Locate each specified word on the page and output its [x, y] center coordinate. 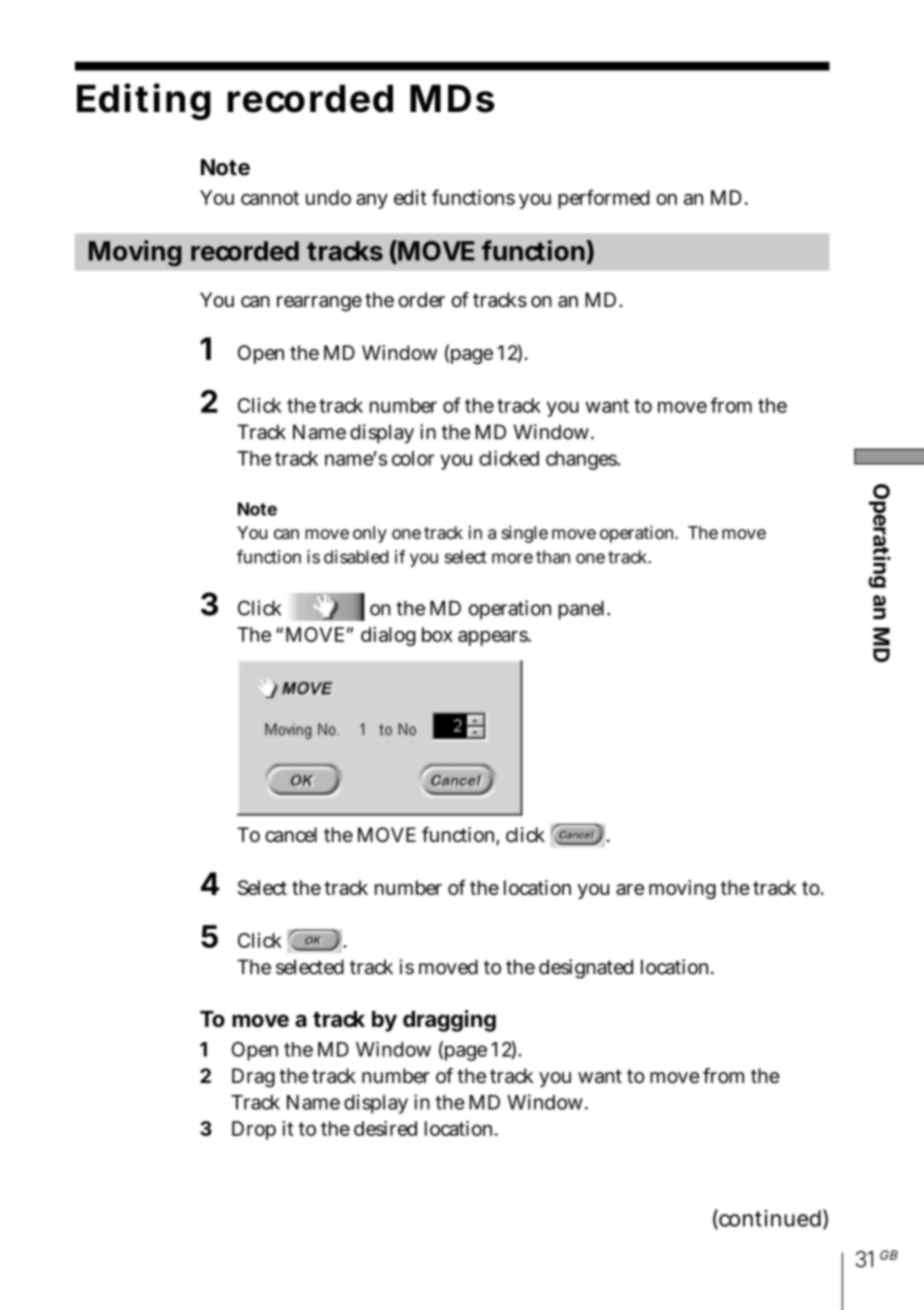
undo [328, 197]
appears [493, 638]
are [630, 889]
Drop [254, 1130]
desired [385, 1128]
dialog [388, 636]
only [370, 534]
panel [583, 610]
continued [769, 1219]
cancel [291, 835]
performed [604, 199]
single [525, 534]
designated [586, 969]
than [553, 557]
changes [582, 460]
